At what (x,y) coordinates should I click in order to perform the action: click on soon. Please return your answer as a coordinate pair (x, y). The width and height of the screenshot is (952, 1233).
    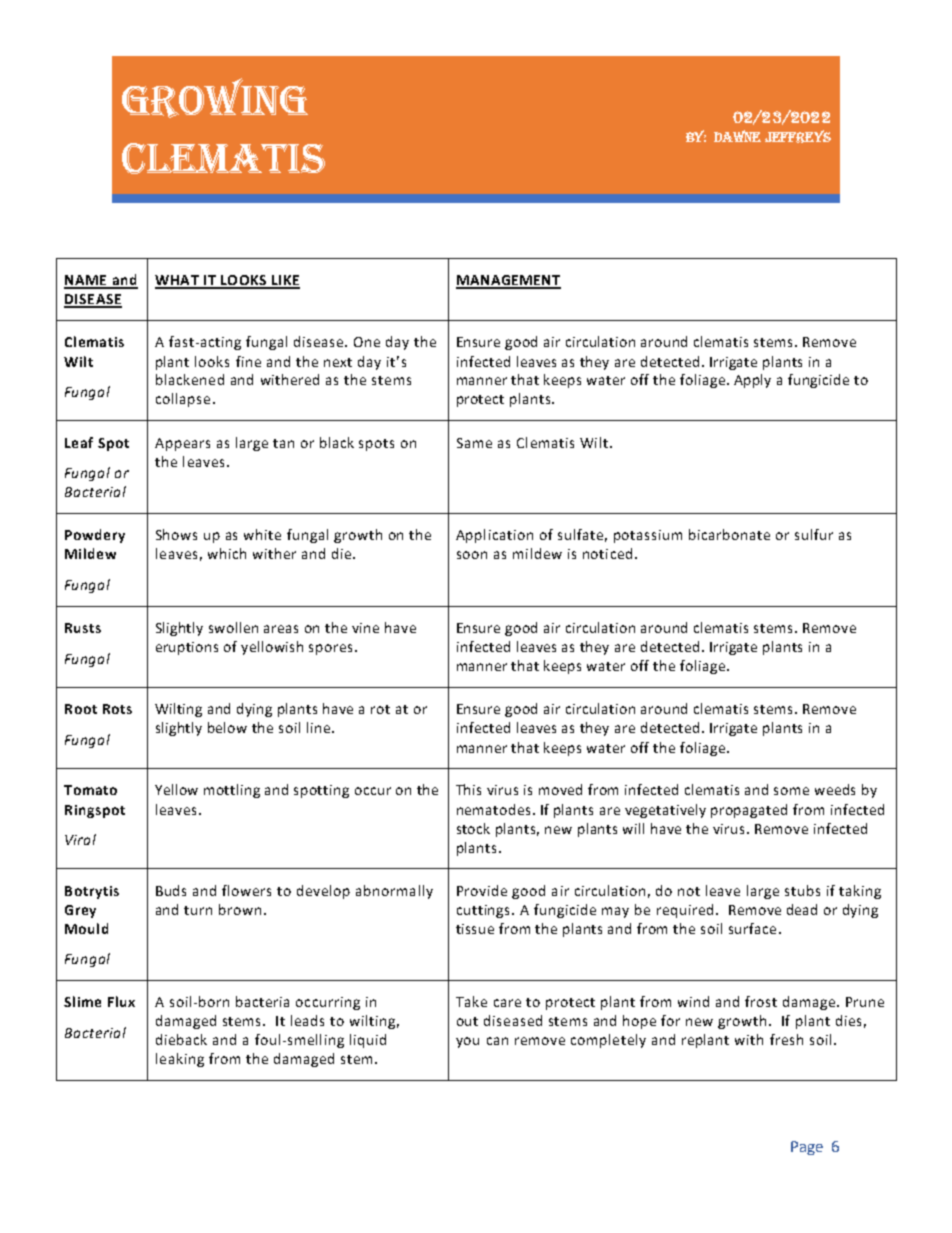
    Looking at the image, I should click on (472, 555).
